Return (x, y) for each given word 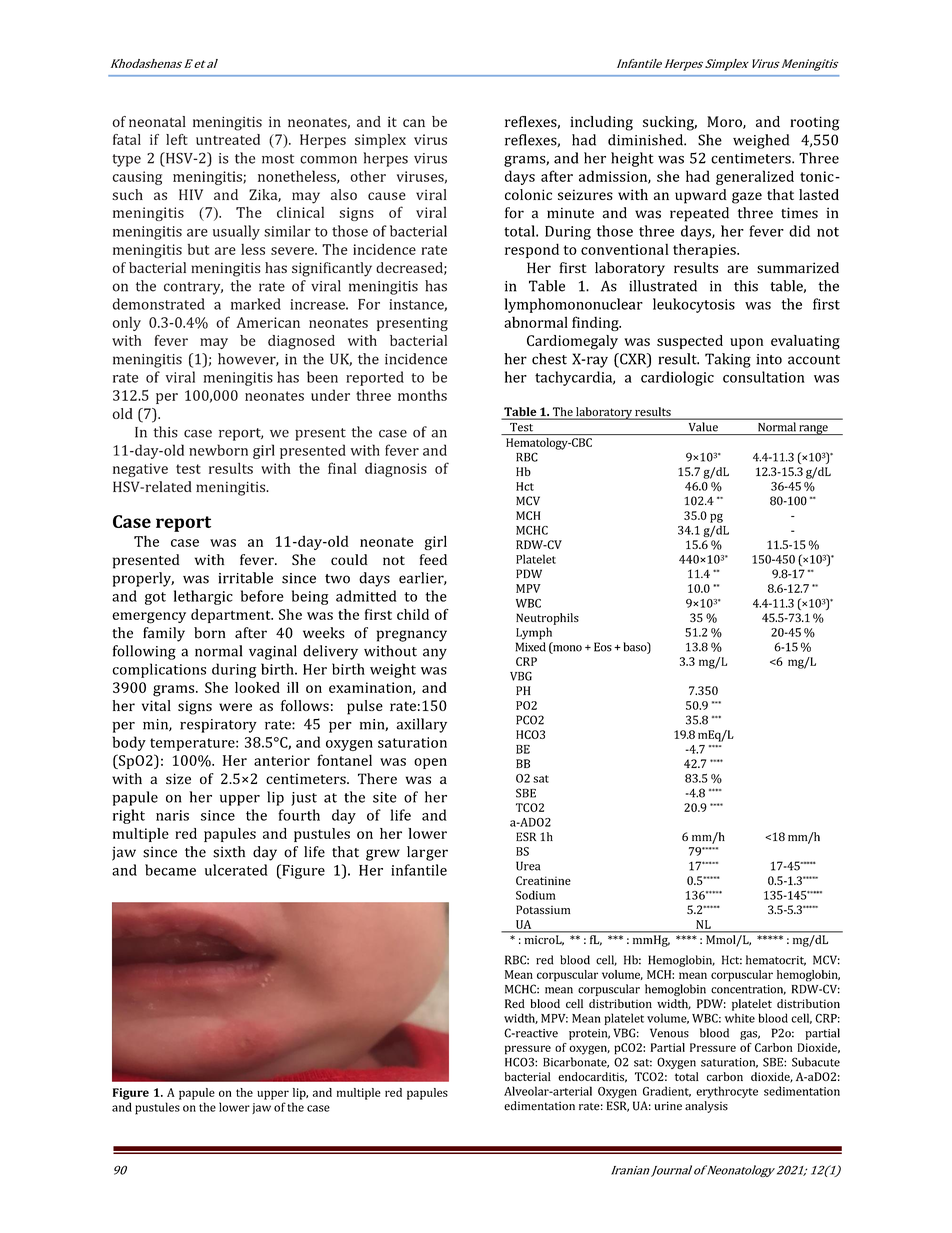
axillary (421, 725)
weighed (761, 141)
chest (549, 359)
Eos (603, 647)
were (235, 707)
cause (387, 196)
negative (140, 470)
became (170, 870)
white (740, 1018)
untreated (228, 139)
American (268, 322)
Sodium (536, 895)
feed (433, 559)
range (813, 430)
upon (746, 343)
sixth (229, 852)
